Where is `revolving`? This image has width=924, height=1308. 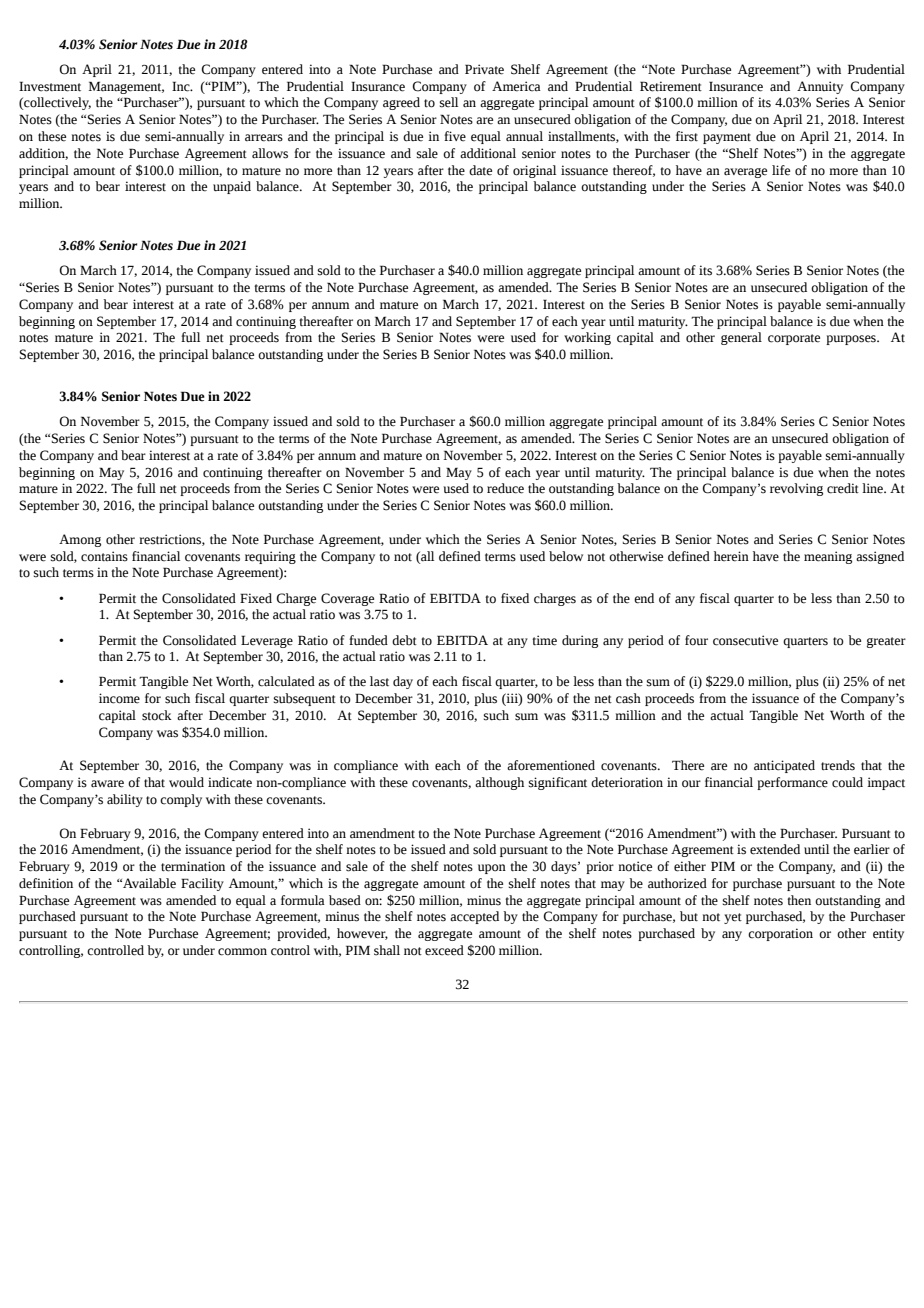 revolving is located at coordinates (796, 489).
